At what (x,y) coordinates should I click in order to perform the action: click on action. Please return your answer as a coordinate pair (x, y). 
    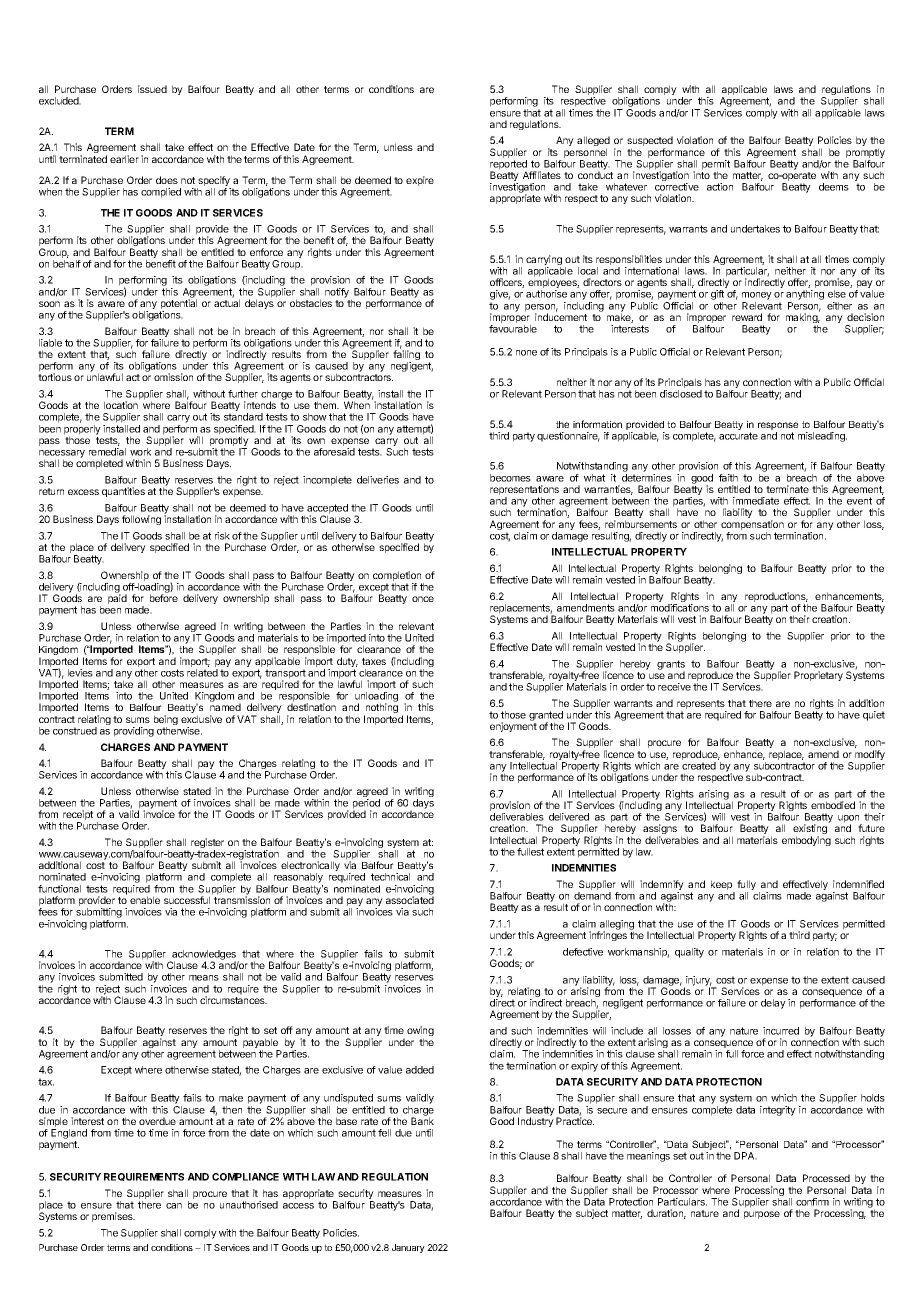
    Looking at the image, I should click on (720, 187).
